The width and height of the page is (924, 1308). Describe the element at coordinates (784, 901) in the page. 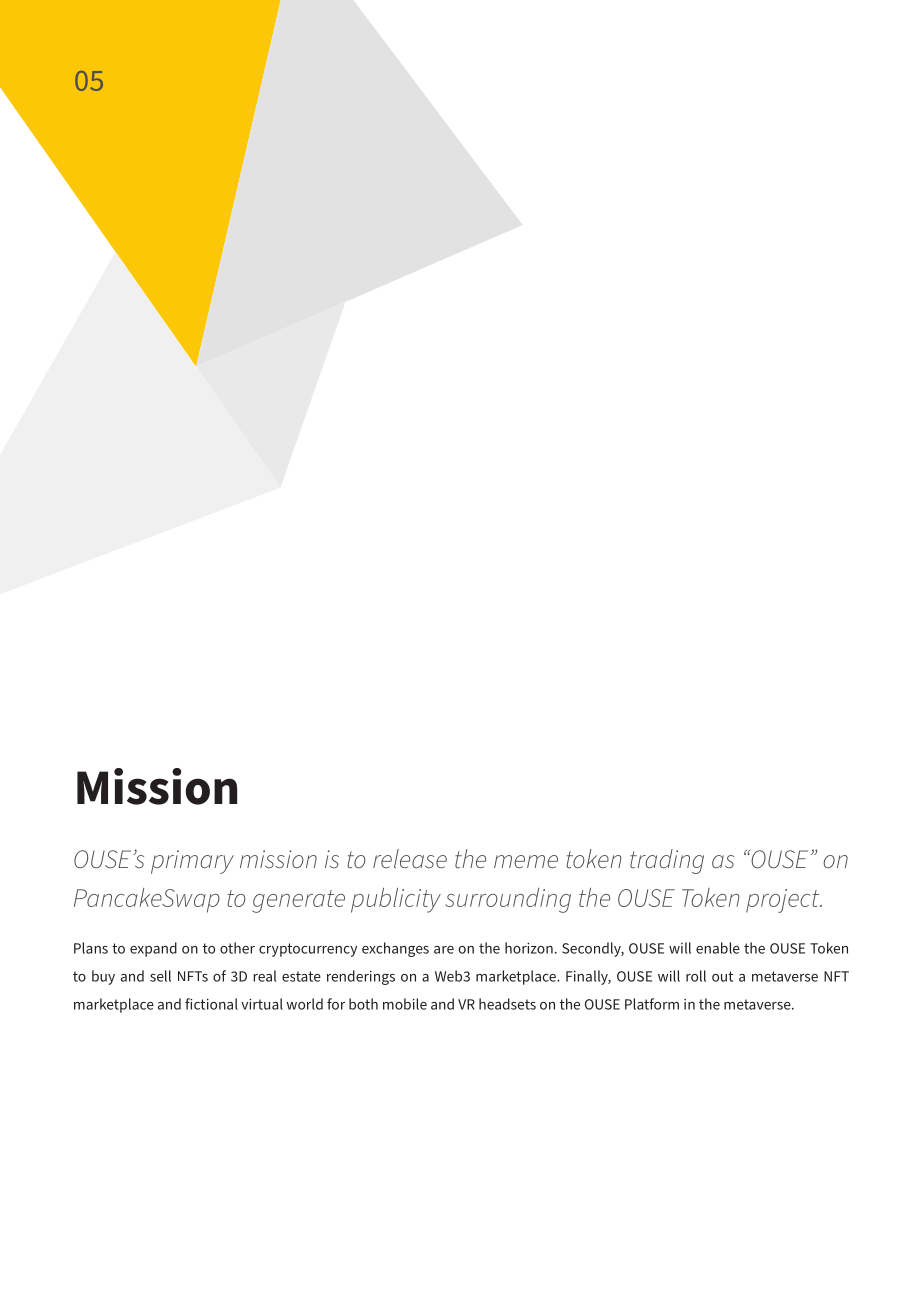

I see `project` at that location.
